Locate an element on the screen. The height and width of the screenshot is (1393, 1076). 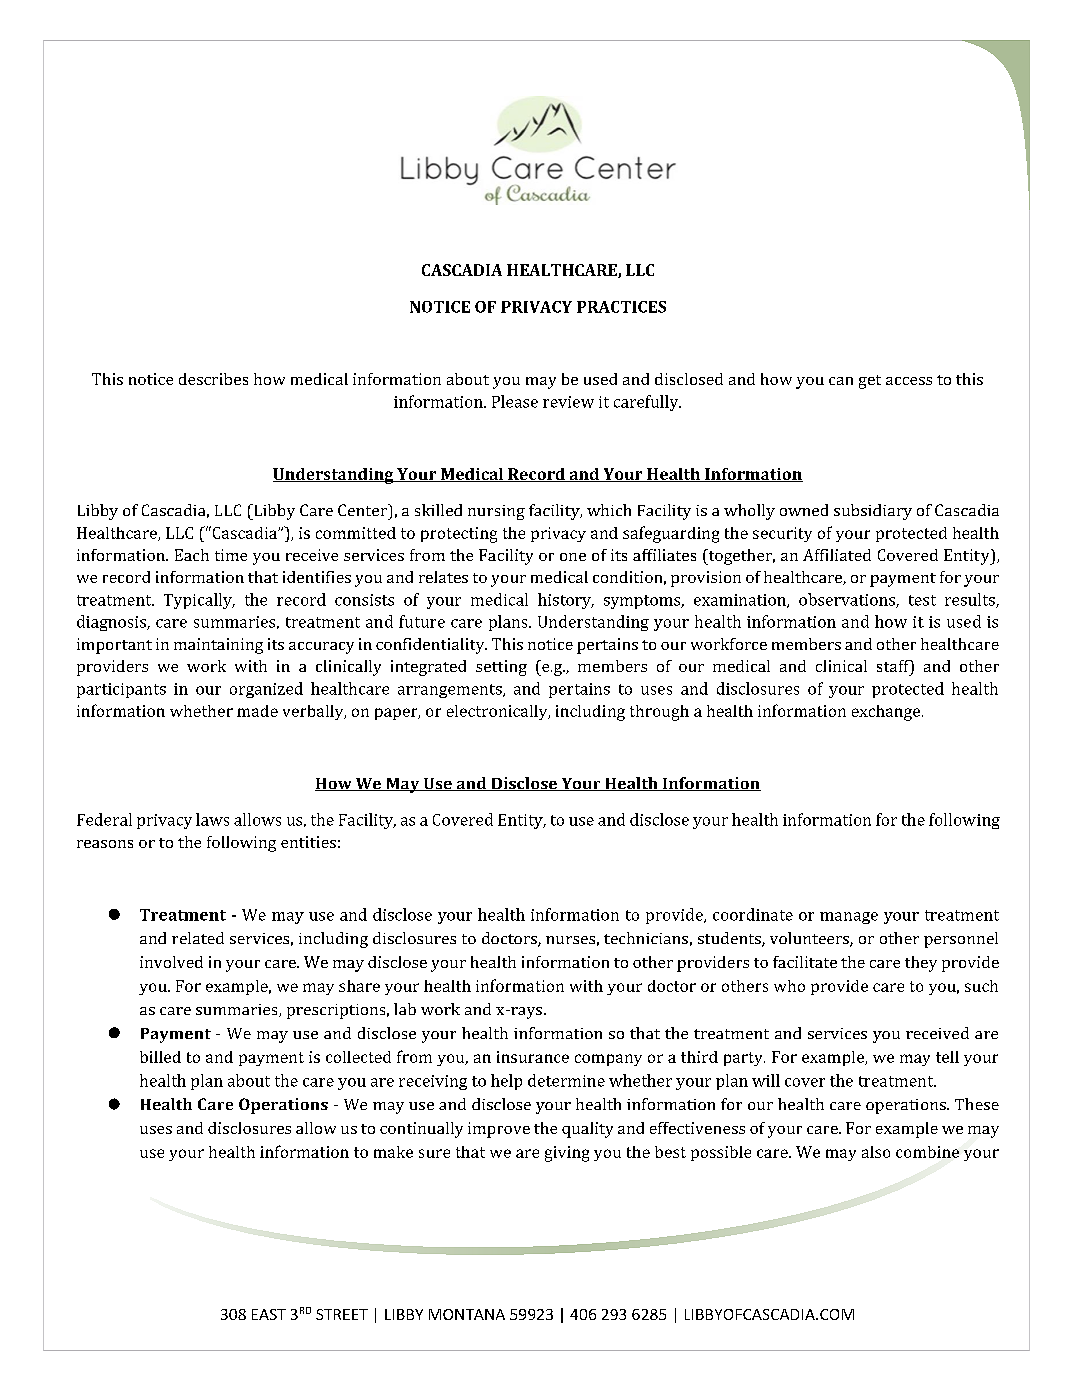
setting is located at coordinates (501, 668).
